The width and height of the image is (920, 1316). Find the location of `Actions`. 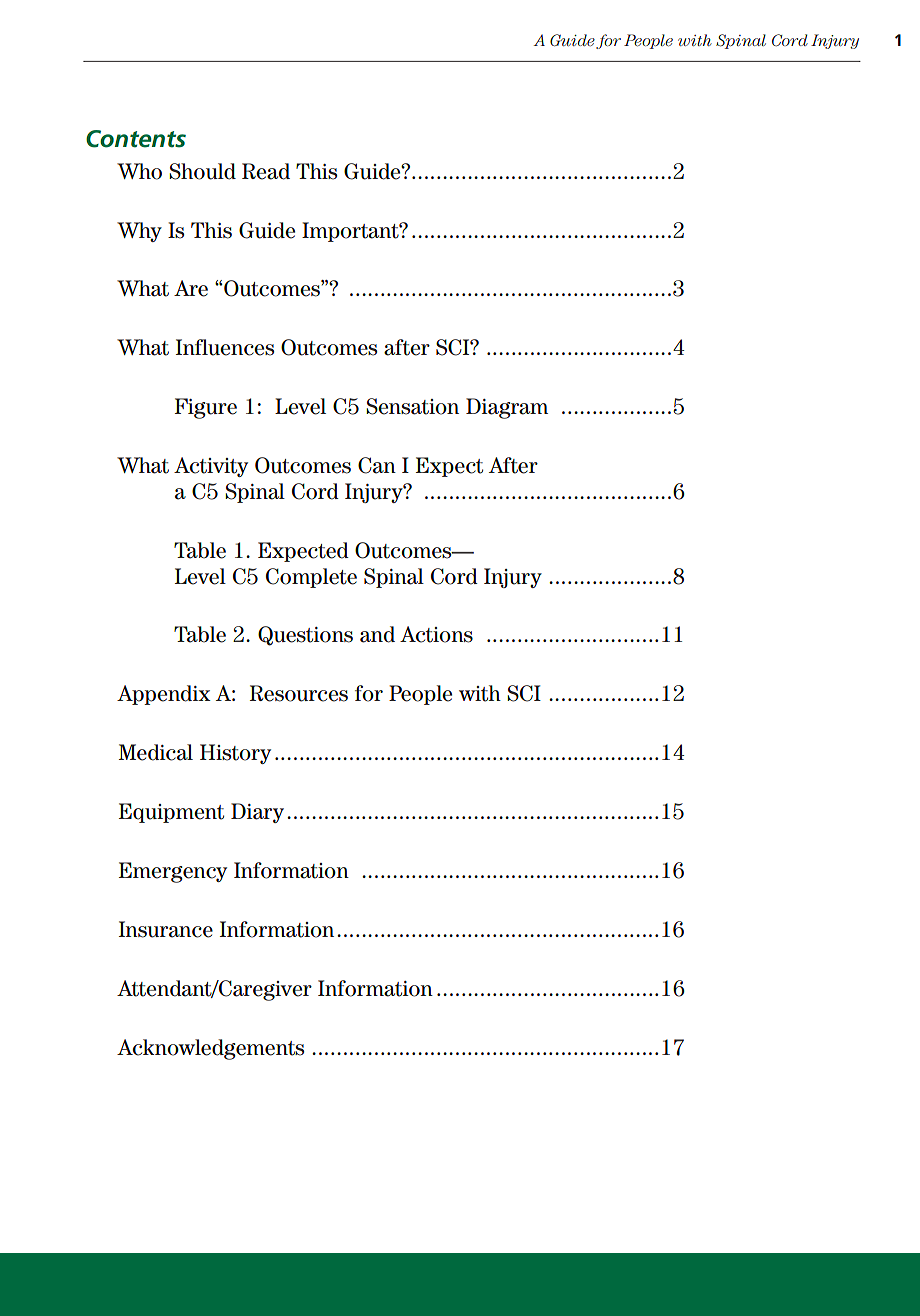

Actions is located at coordinates (436, 634).
